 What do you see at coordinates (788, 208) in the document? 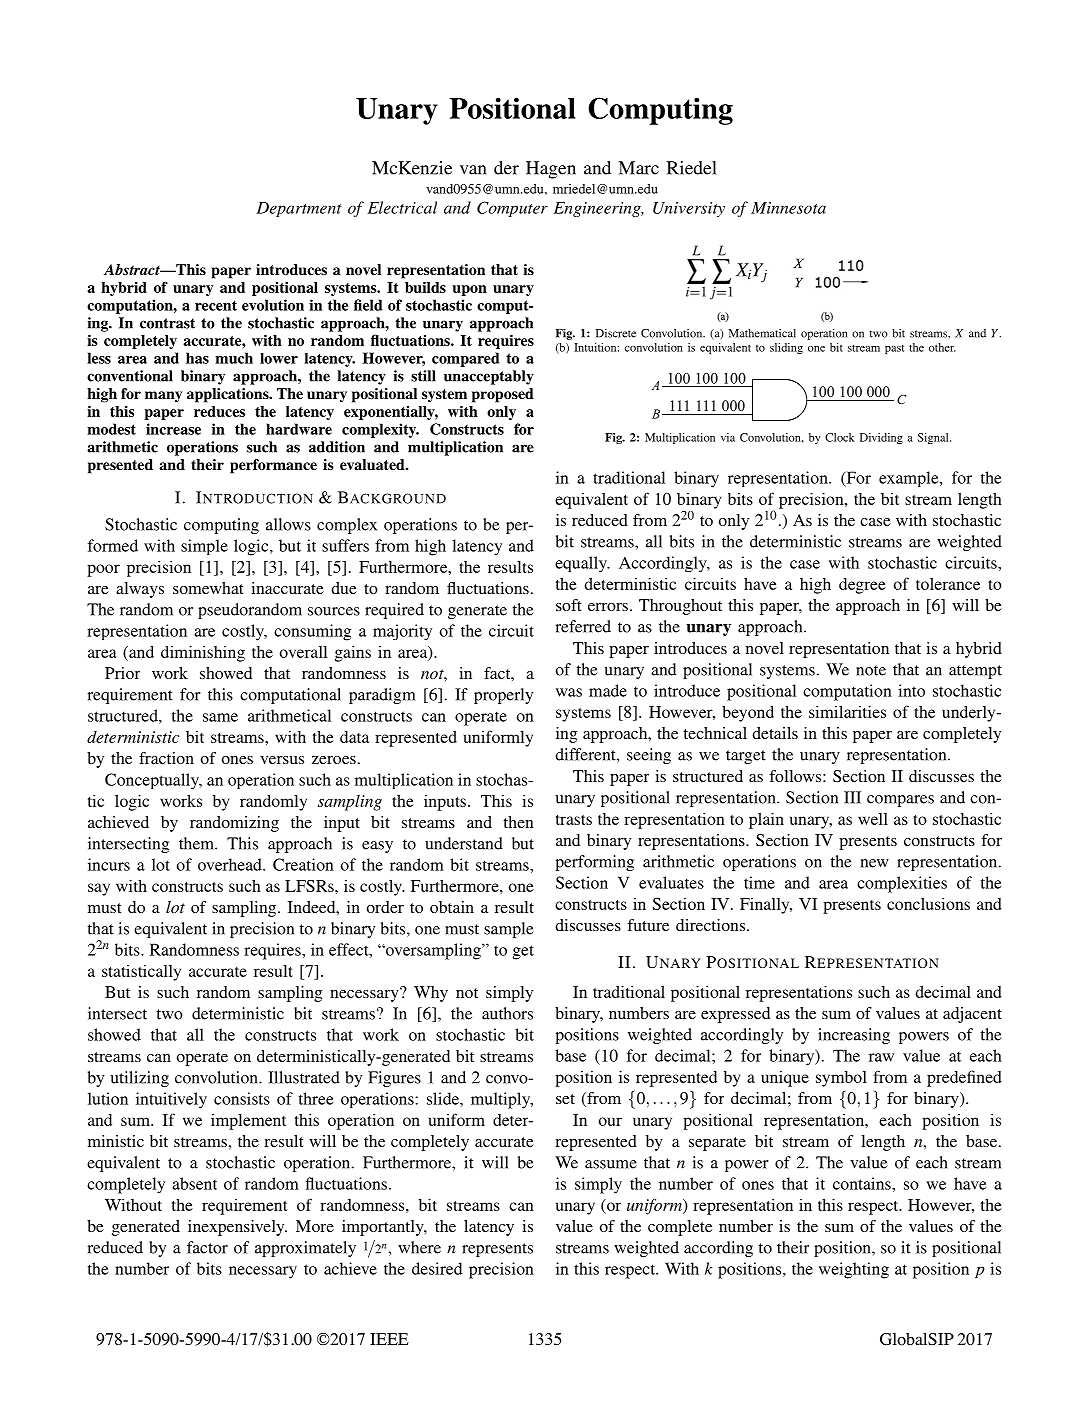
I see `Minnesota` at bounding box center [788, 208].
